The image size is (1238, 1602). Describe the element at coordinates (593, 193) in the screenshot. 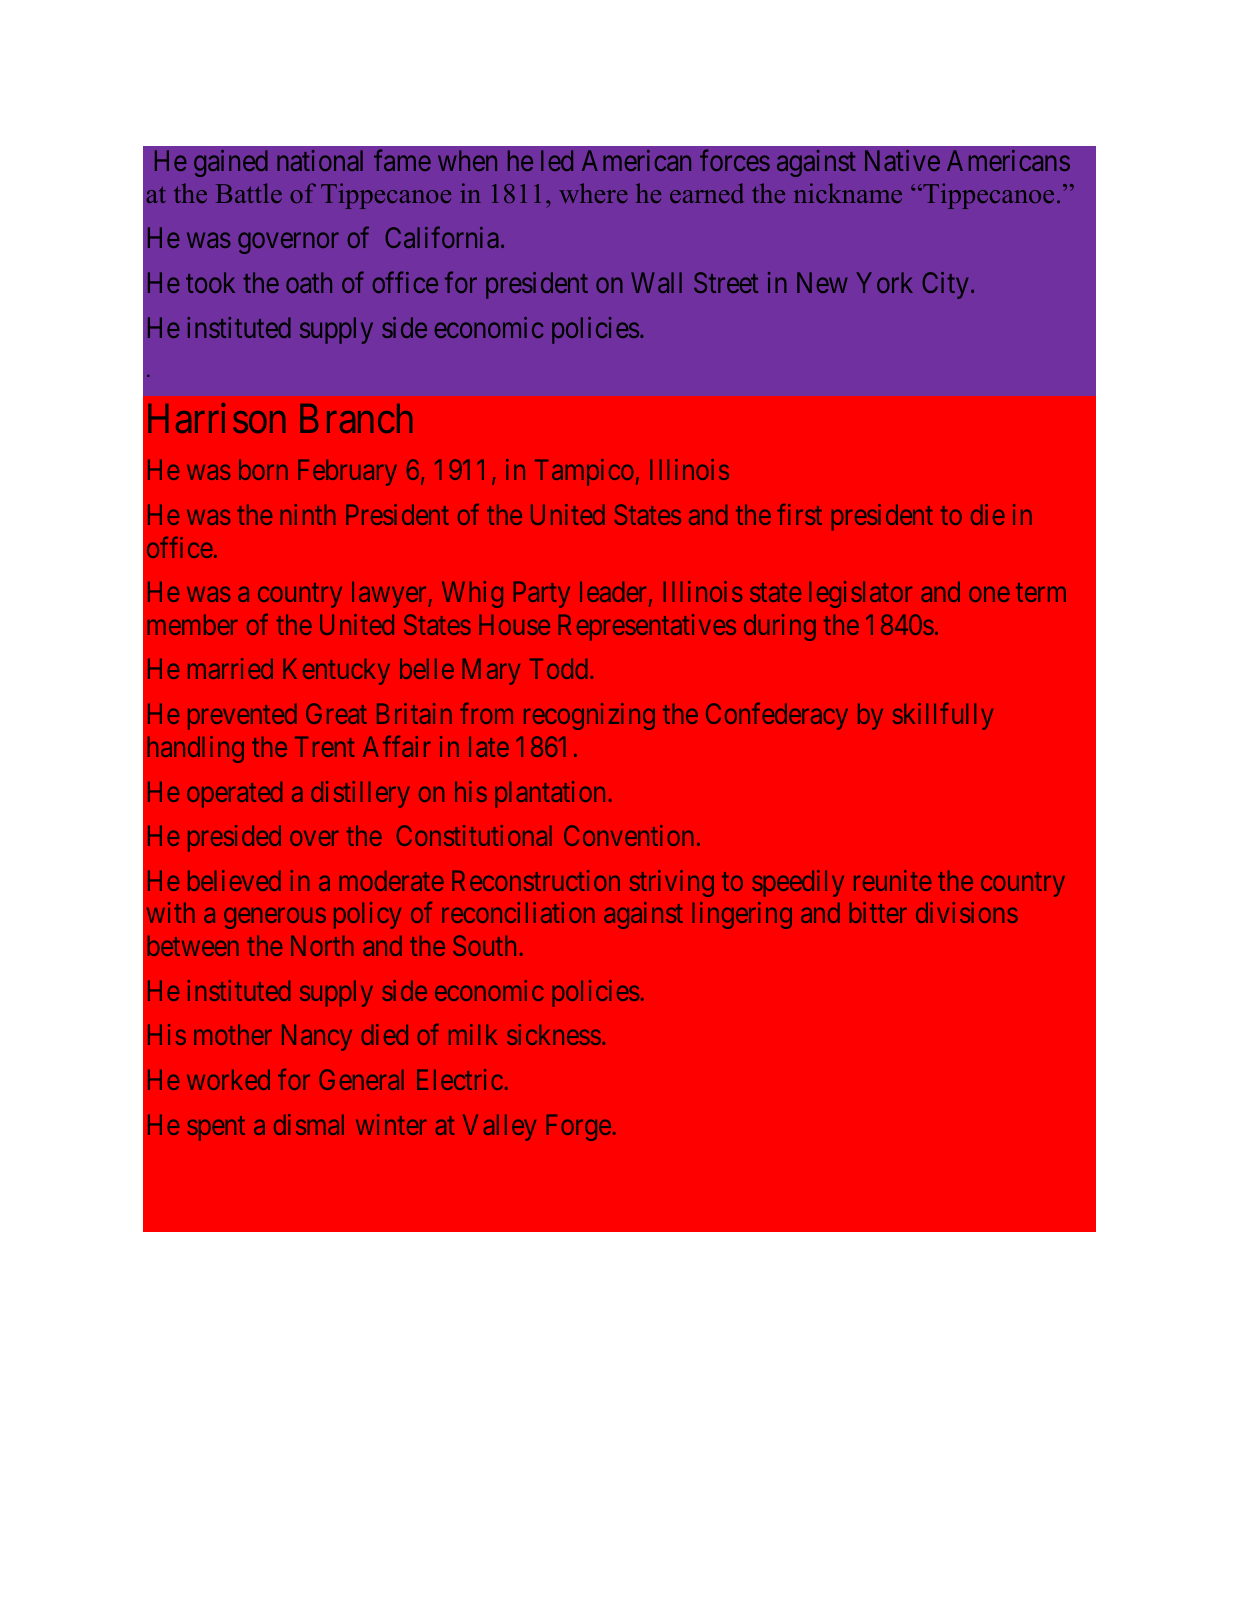

I see `where` at that location.
